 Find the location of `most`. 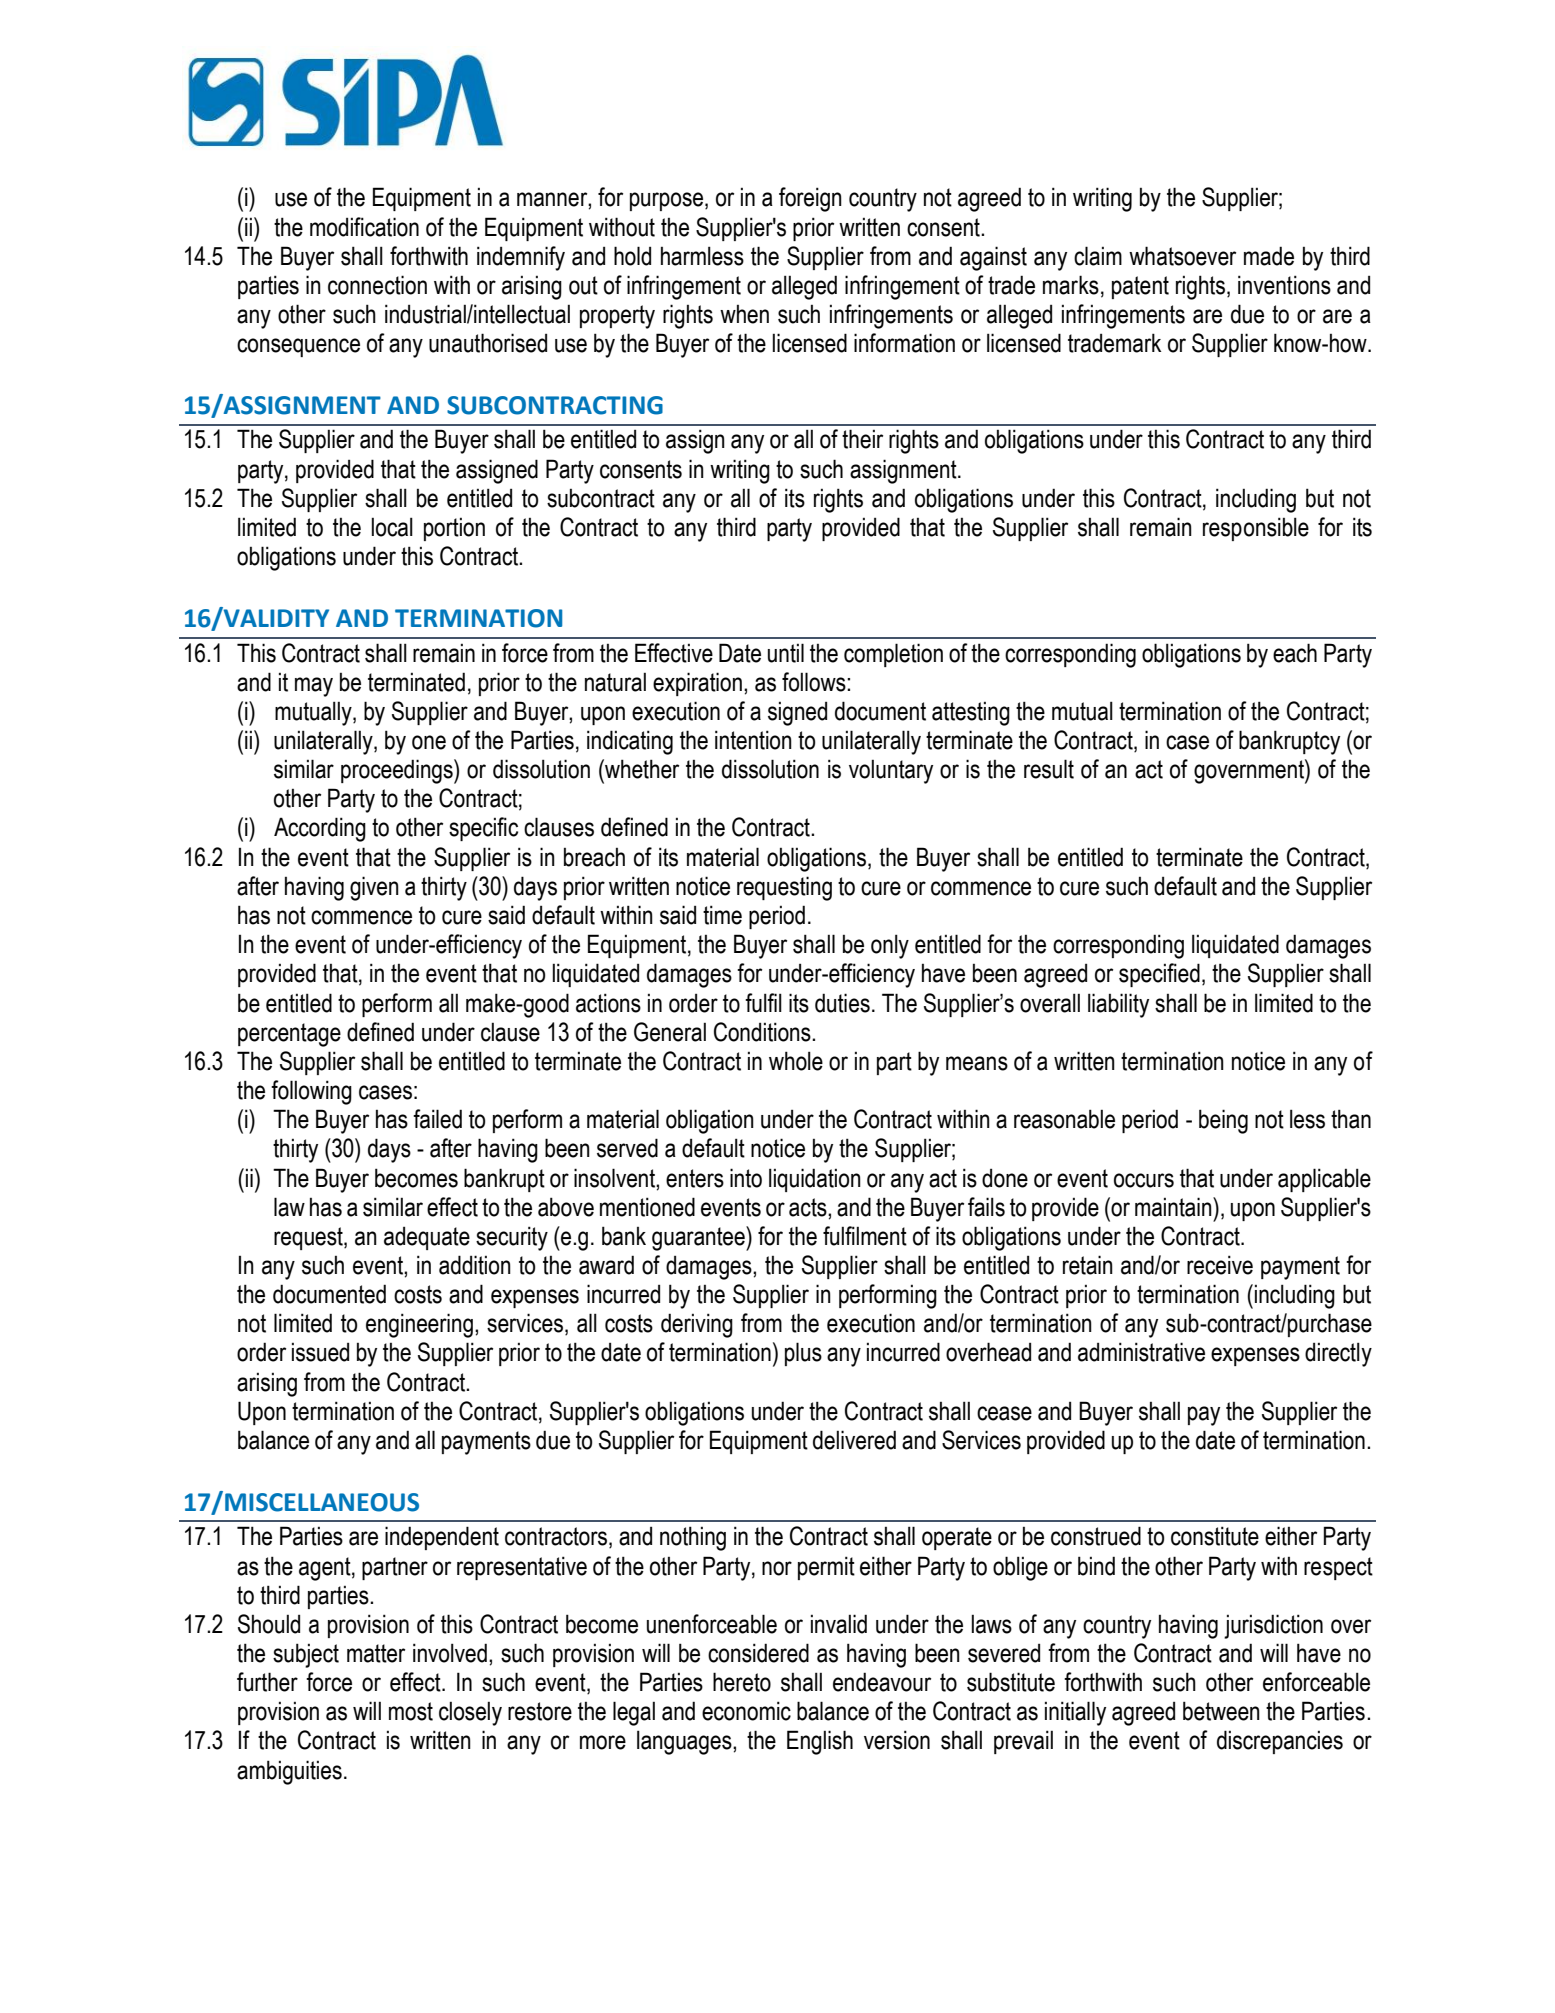

most is located at coordinates (411, 1711).
